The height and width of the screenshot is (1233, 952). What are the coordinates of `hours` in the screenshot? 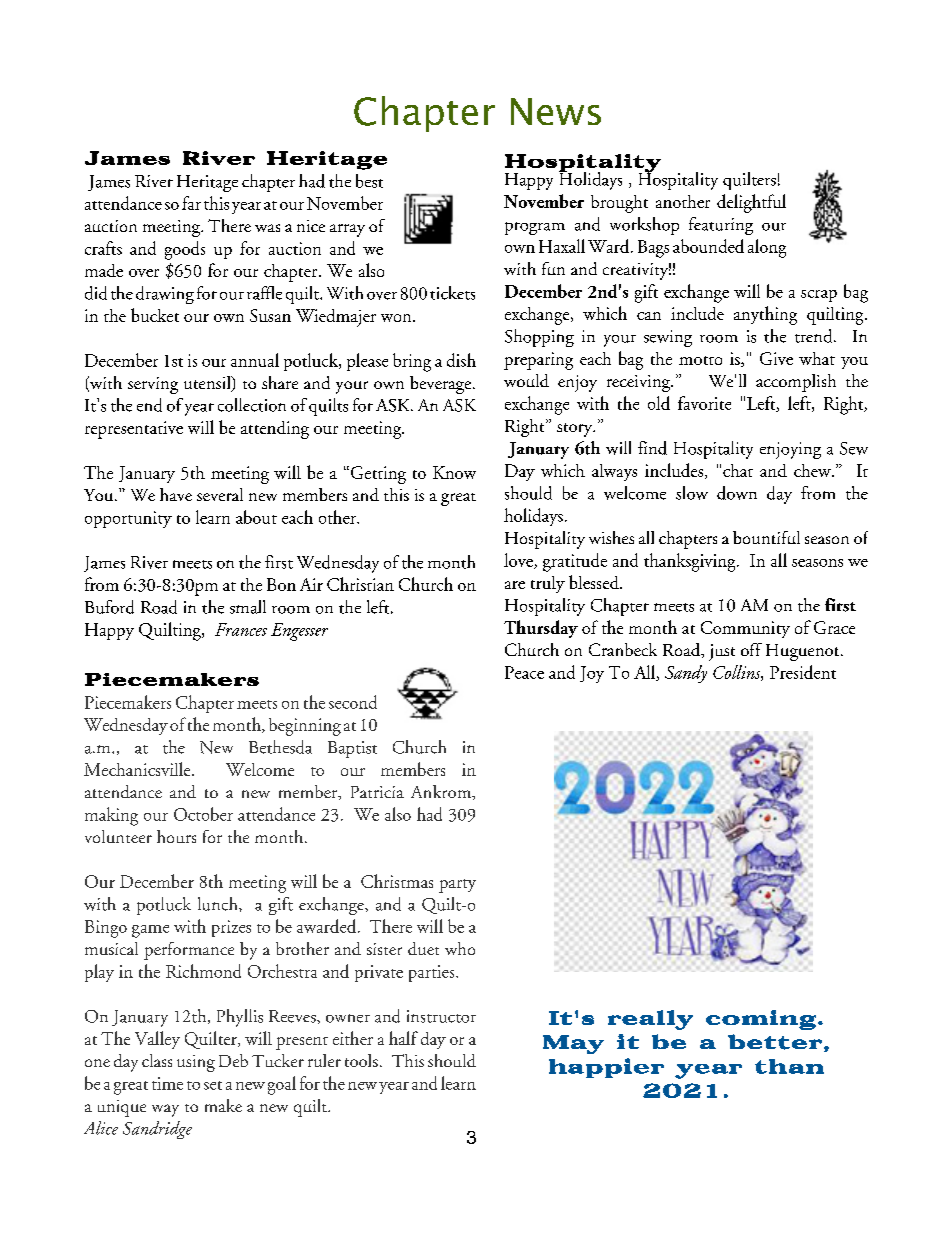 It's located at (176, 836).
